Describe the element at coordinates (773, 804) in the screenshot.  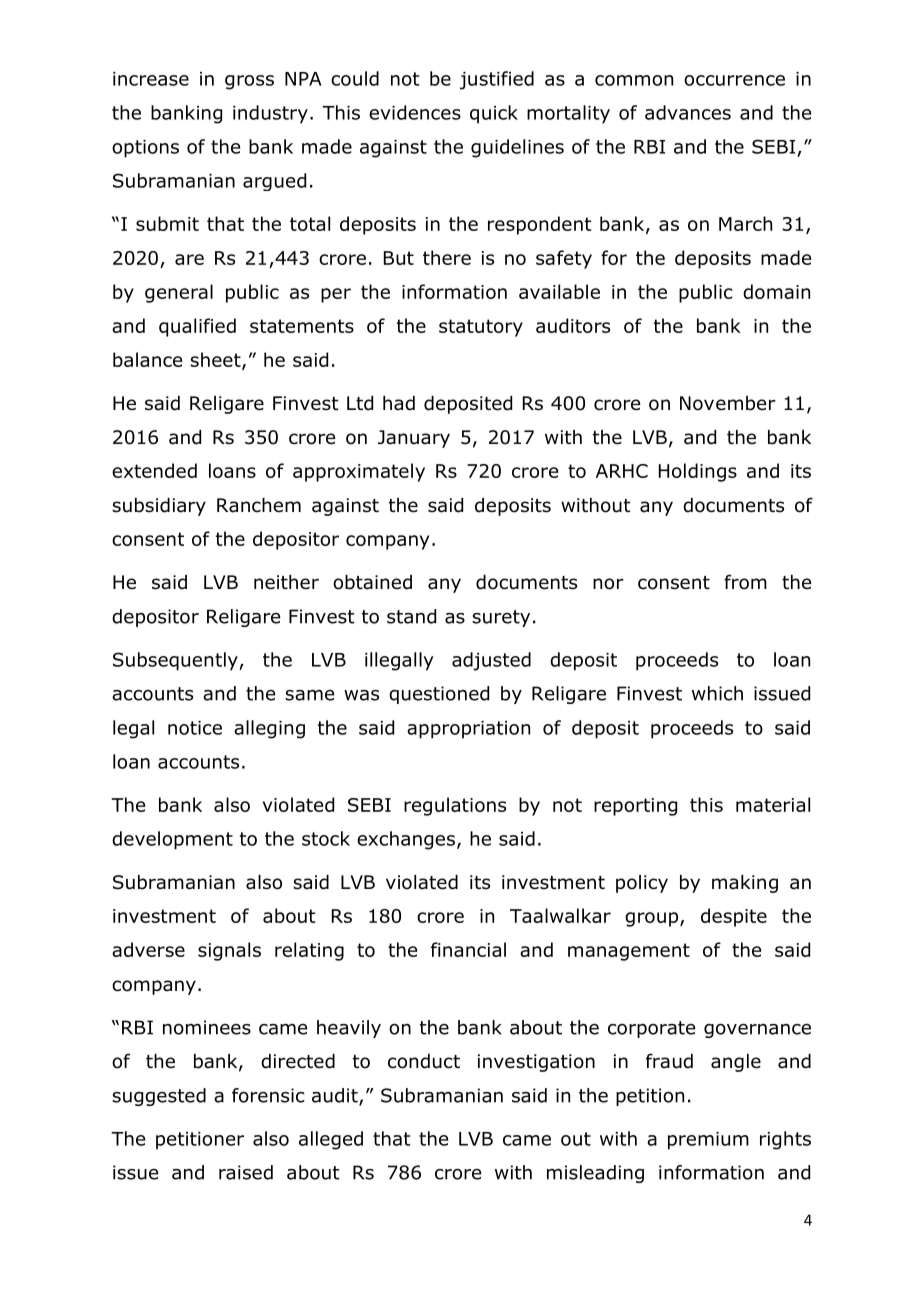
I see `material` at that location.
